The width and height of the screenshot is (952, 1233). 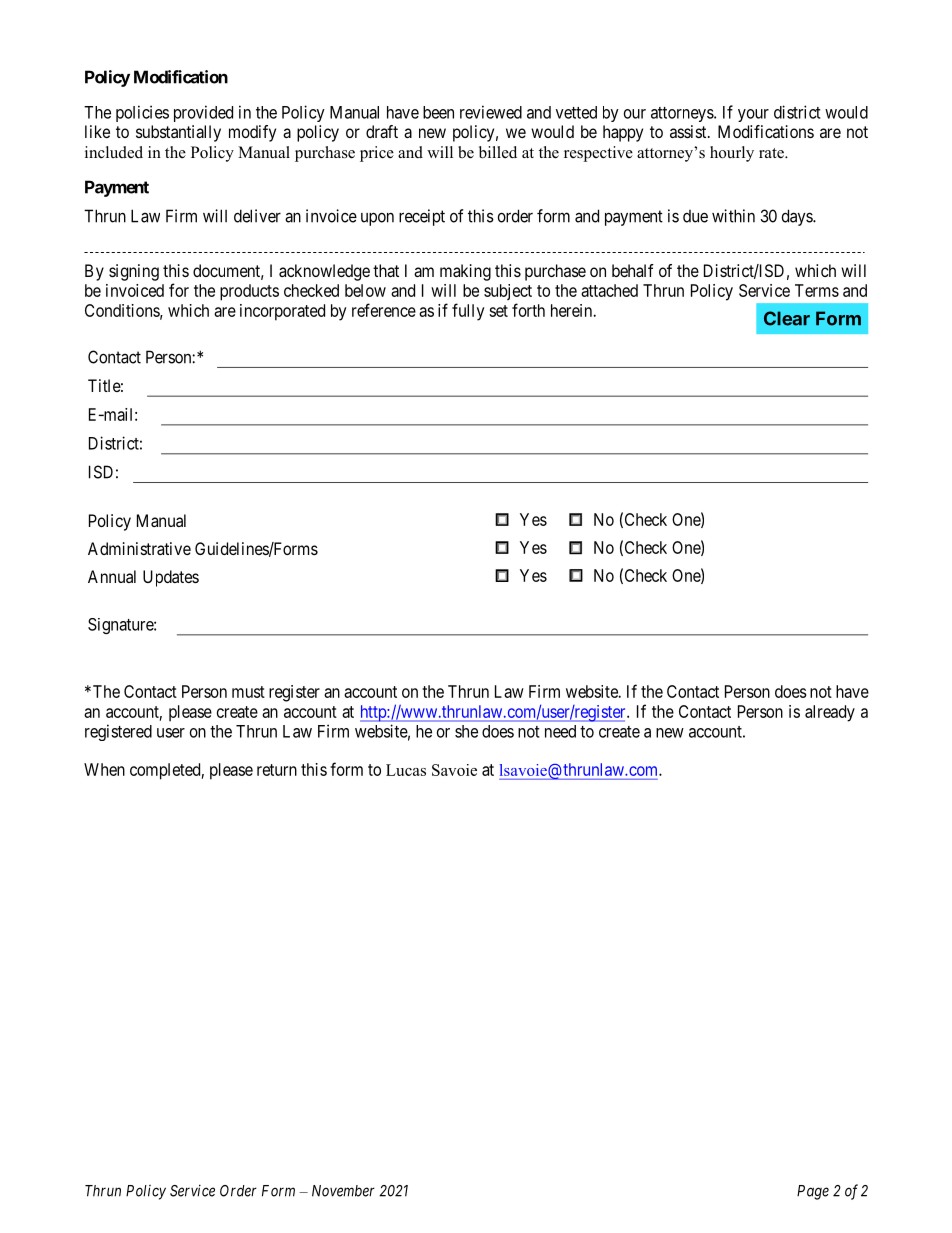 What do you see at coordinates (468, 312) in the screenshot?
I see `fully` at bounding box center [468, 312].
